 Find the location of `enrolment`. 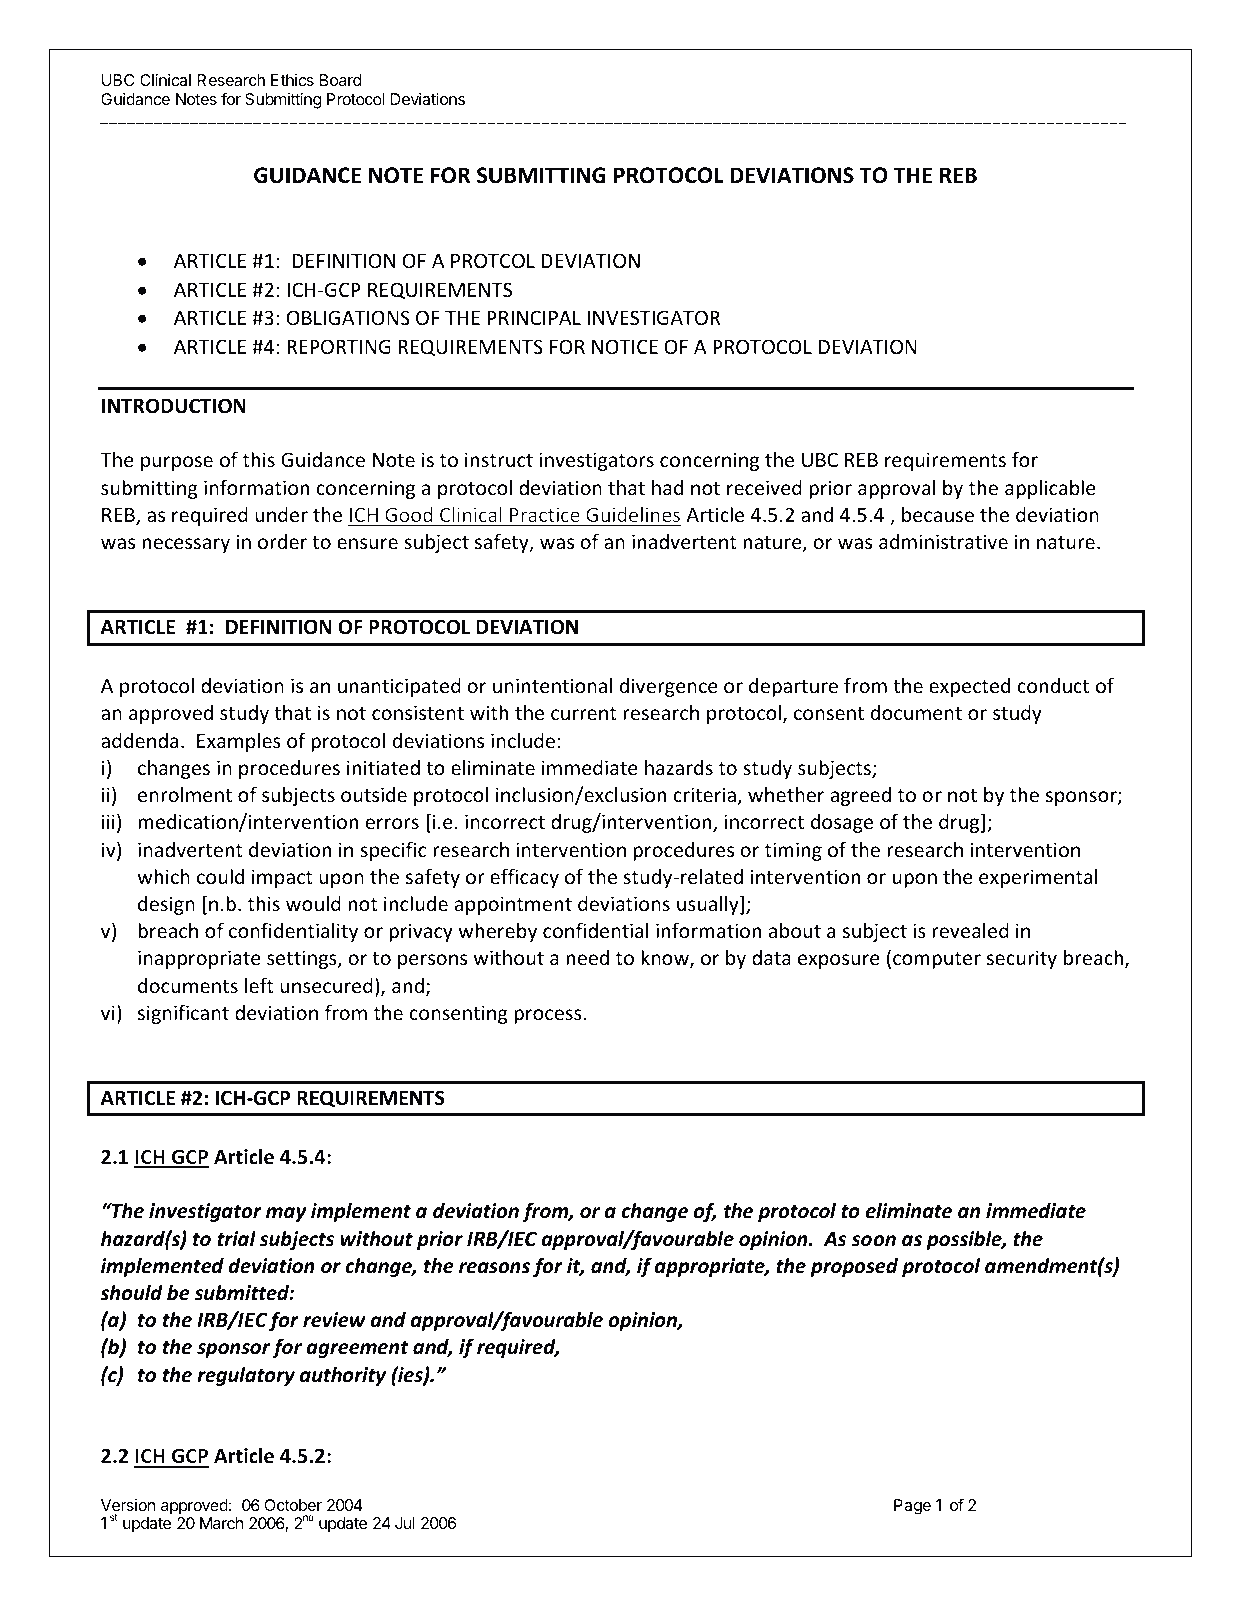

enrolment is located at coordinates (185, 794).
